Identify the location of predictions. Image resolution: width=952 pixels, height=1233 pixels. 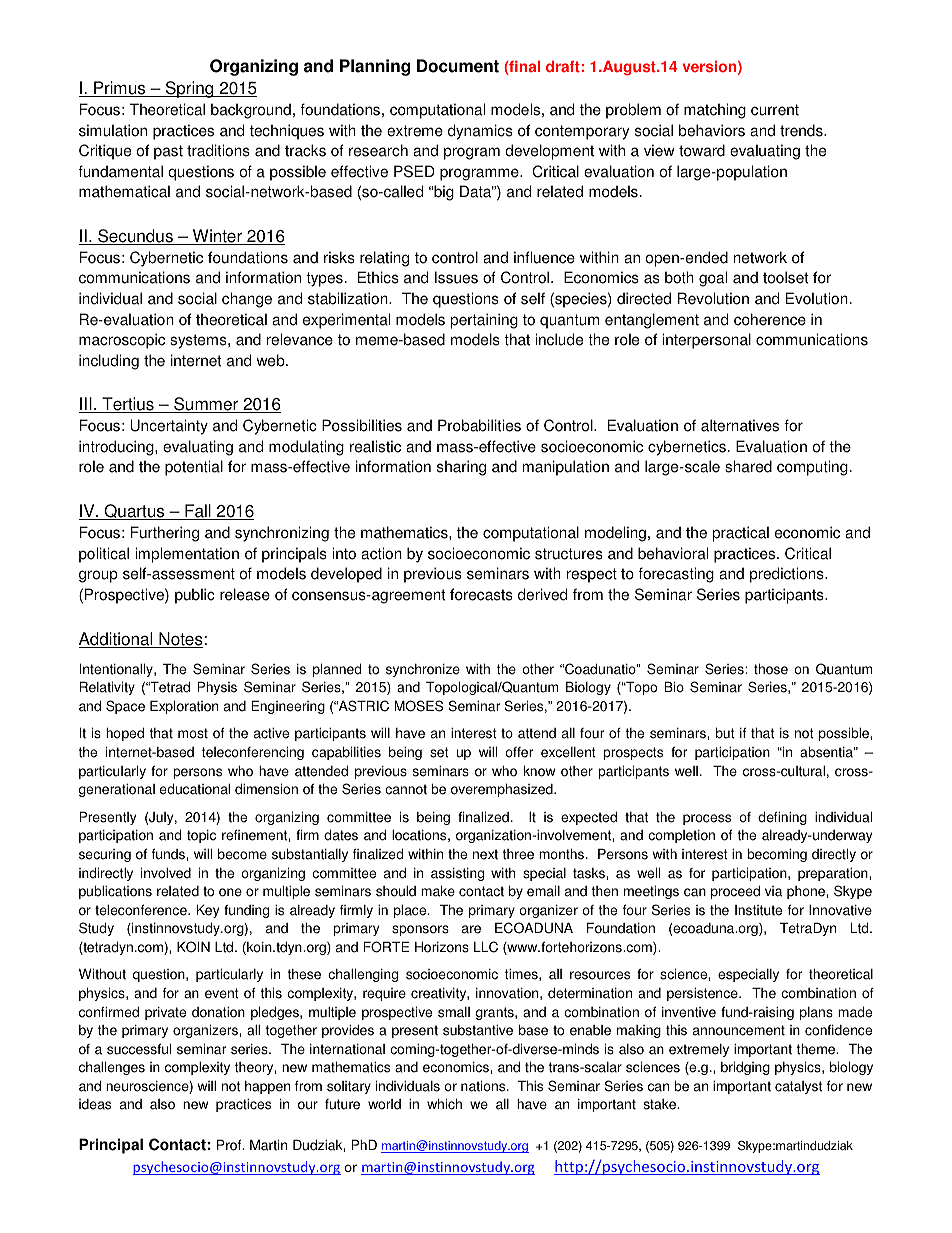
(788, 575).
